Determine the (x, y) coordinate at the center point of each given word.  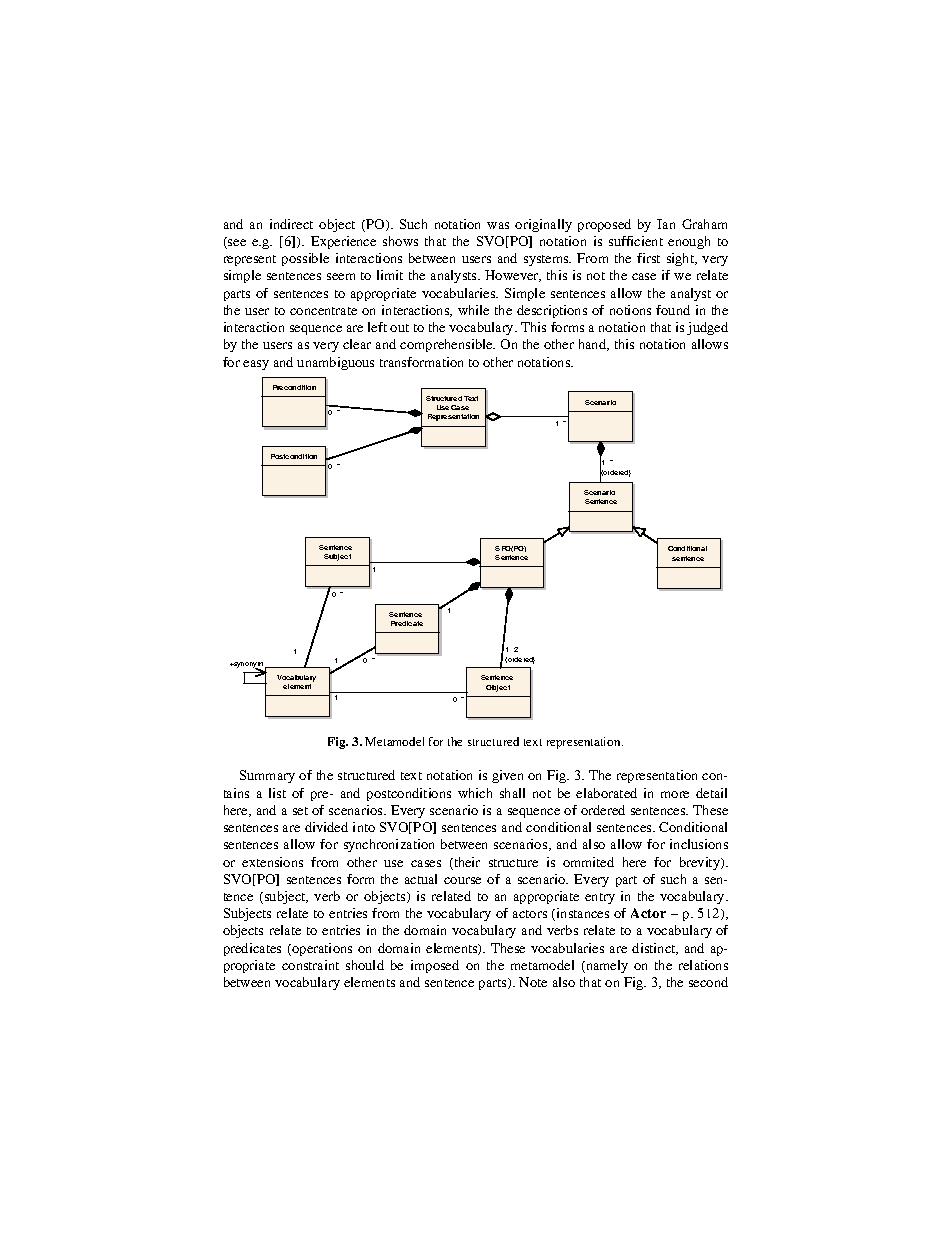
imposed (435, 966)
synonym (247, 666)
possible (305, 259)
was (498, 225)
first (648, 258)
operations (321, 949)
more (675, 794)
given (507, 776)
